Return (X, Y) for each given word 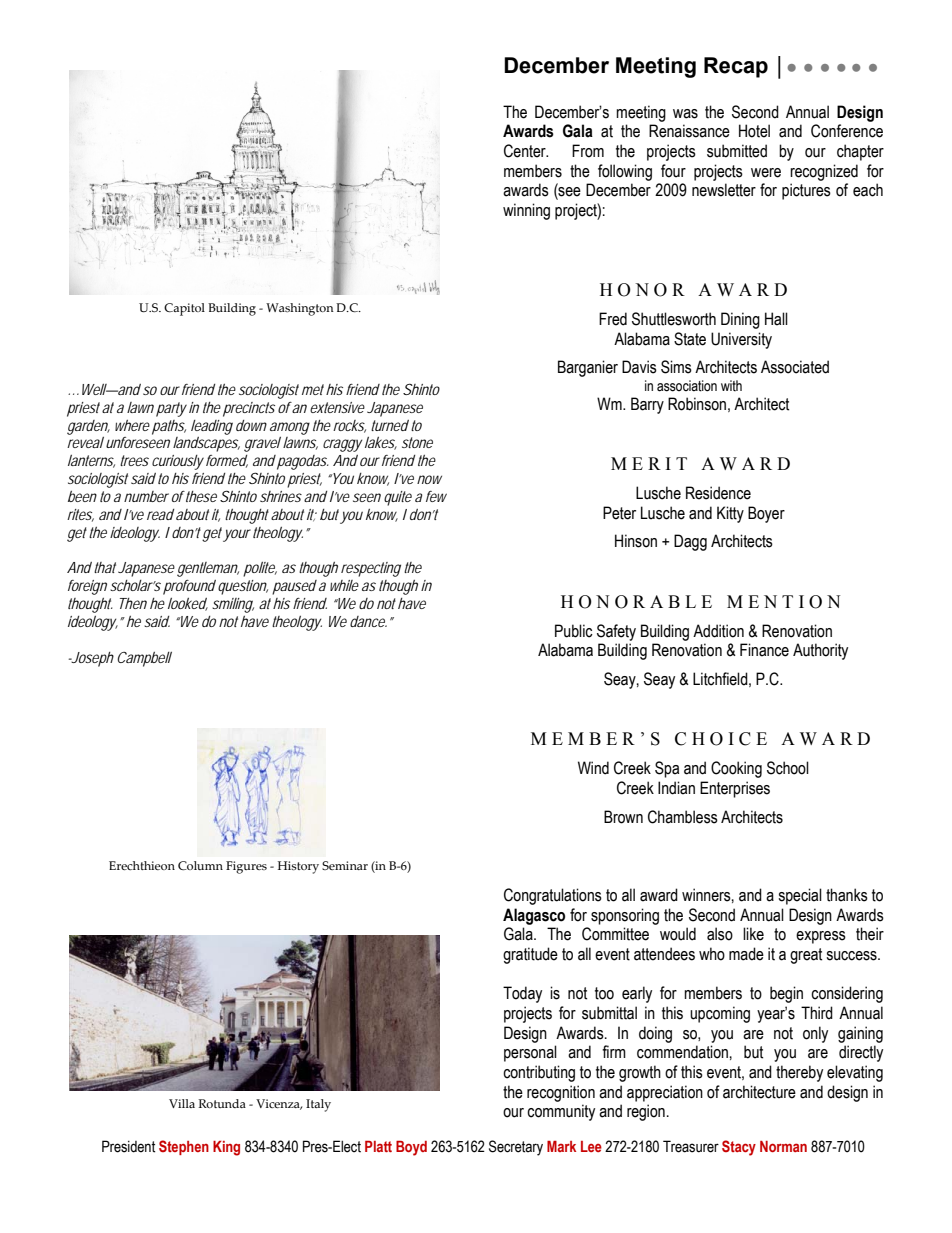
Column (200, 865)
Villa (182, 1103)
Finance (764, 650)
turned (390, 425)
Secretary (516, 1148)
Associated (795, 367)
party (171, 409)
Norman (783, 1146)
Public (574, 631)
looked (188, 604)
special (800, 896)
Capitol (184, 309)
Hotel (754, 131)
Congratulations (553, 896)
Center (526, 151)
